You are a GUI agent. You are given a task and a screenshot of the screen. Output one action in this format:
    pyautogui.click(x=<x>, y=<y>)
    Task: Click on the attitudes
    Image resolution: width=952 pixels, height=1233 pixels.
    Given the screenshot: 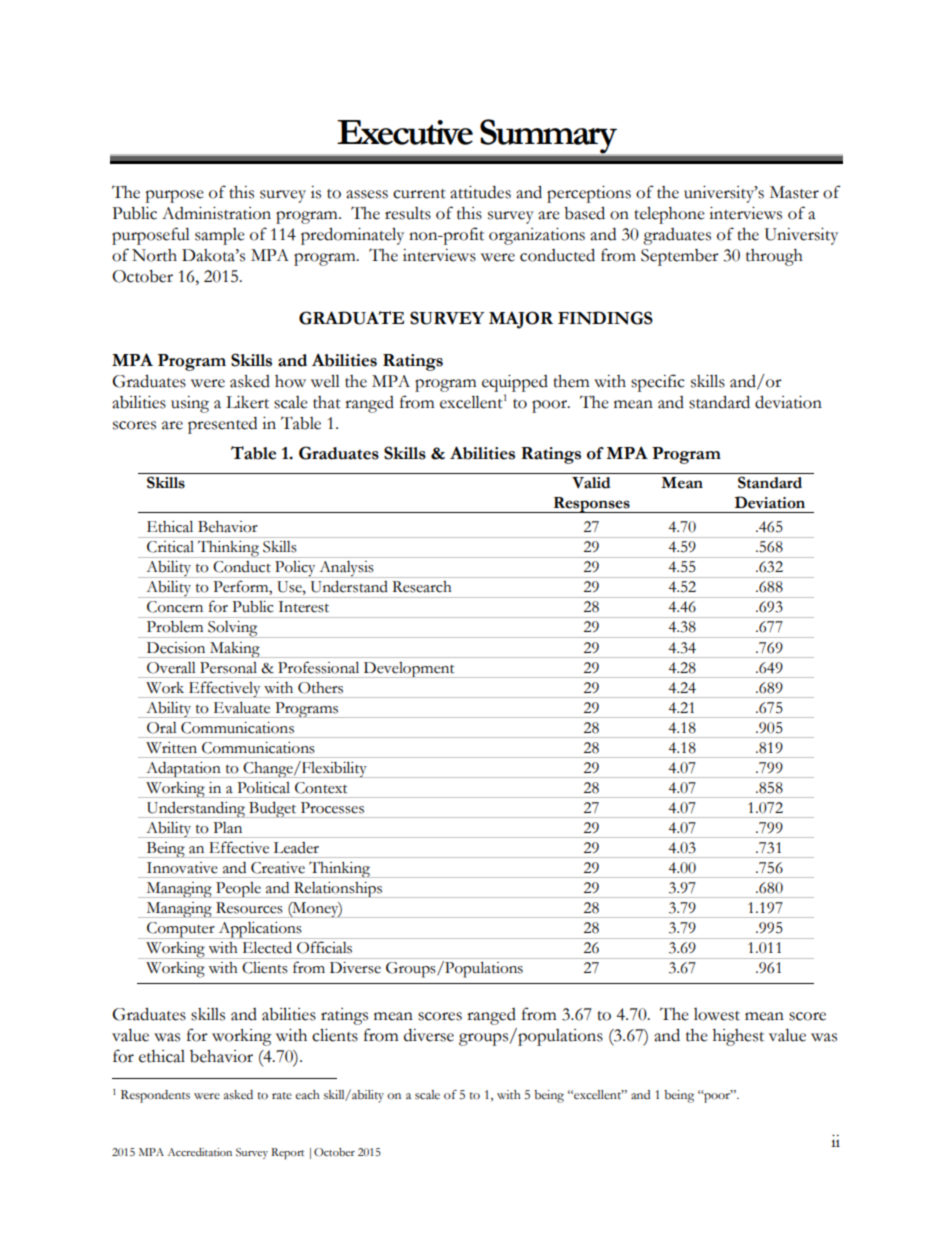 What is the action you would take?
    pyautogui.click(x=480, y=192)
